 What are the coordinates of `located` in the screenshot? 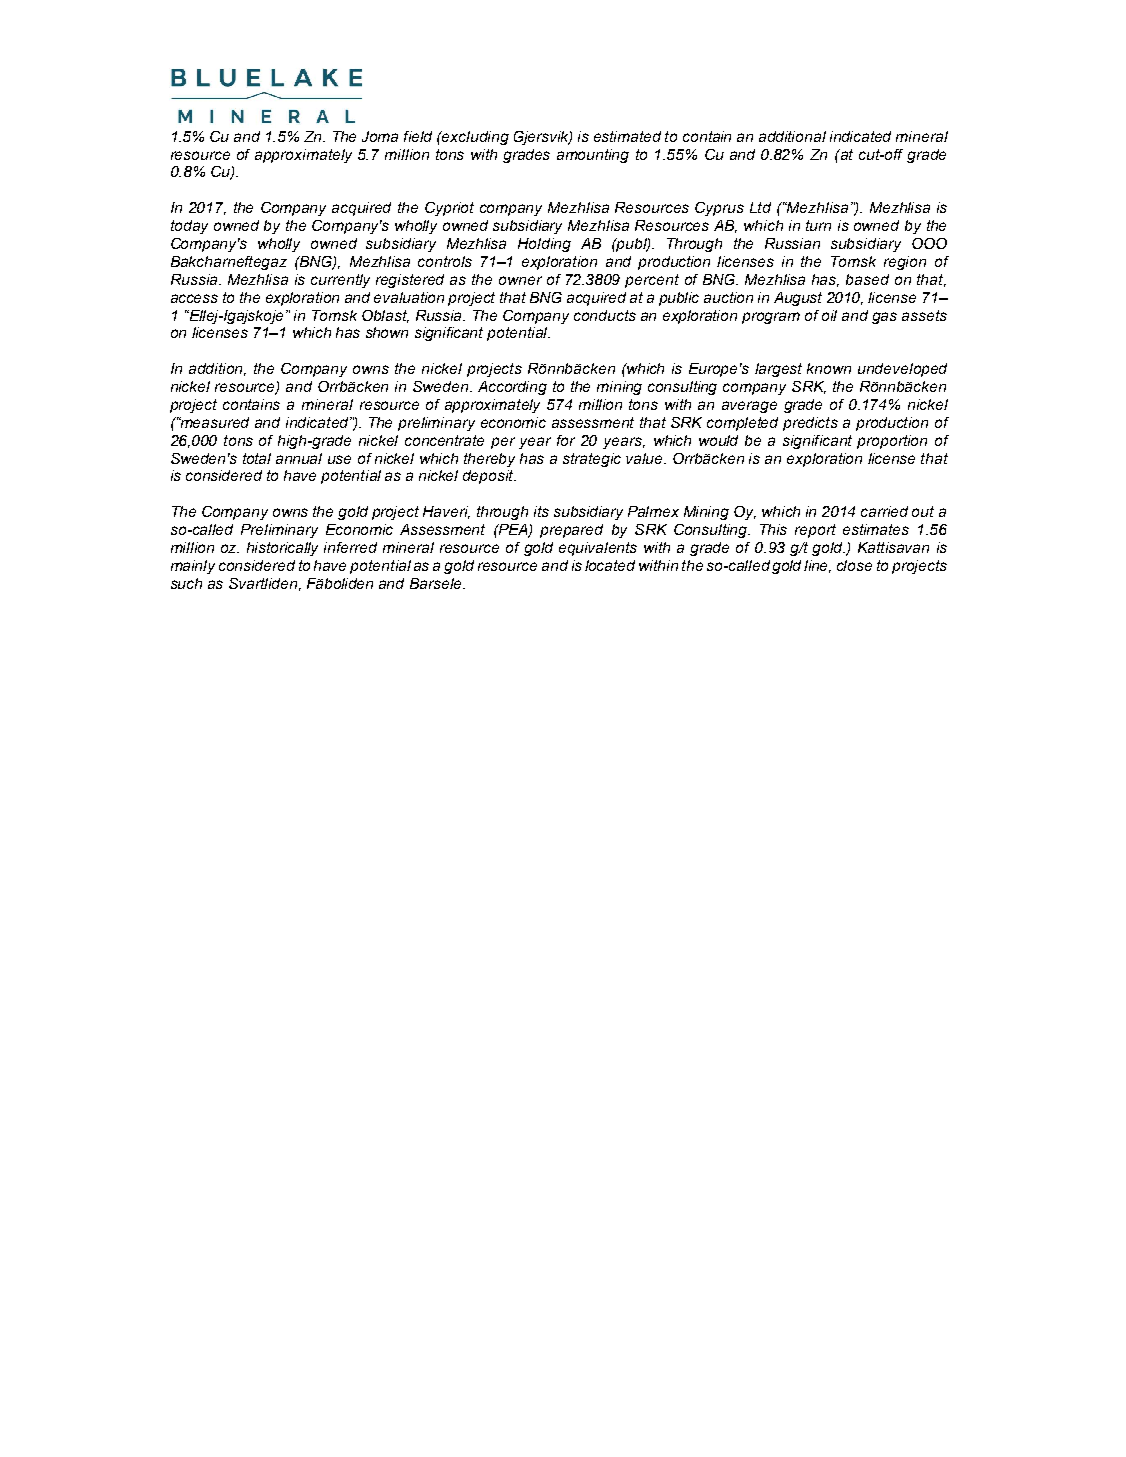 It's located at (610, 565).
